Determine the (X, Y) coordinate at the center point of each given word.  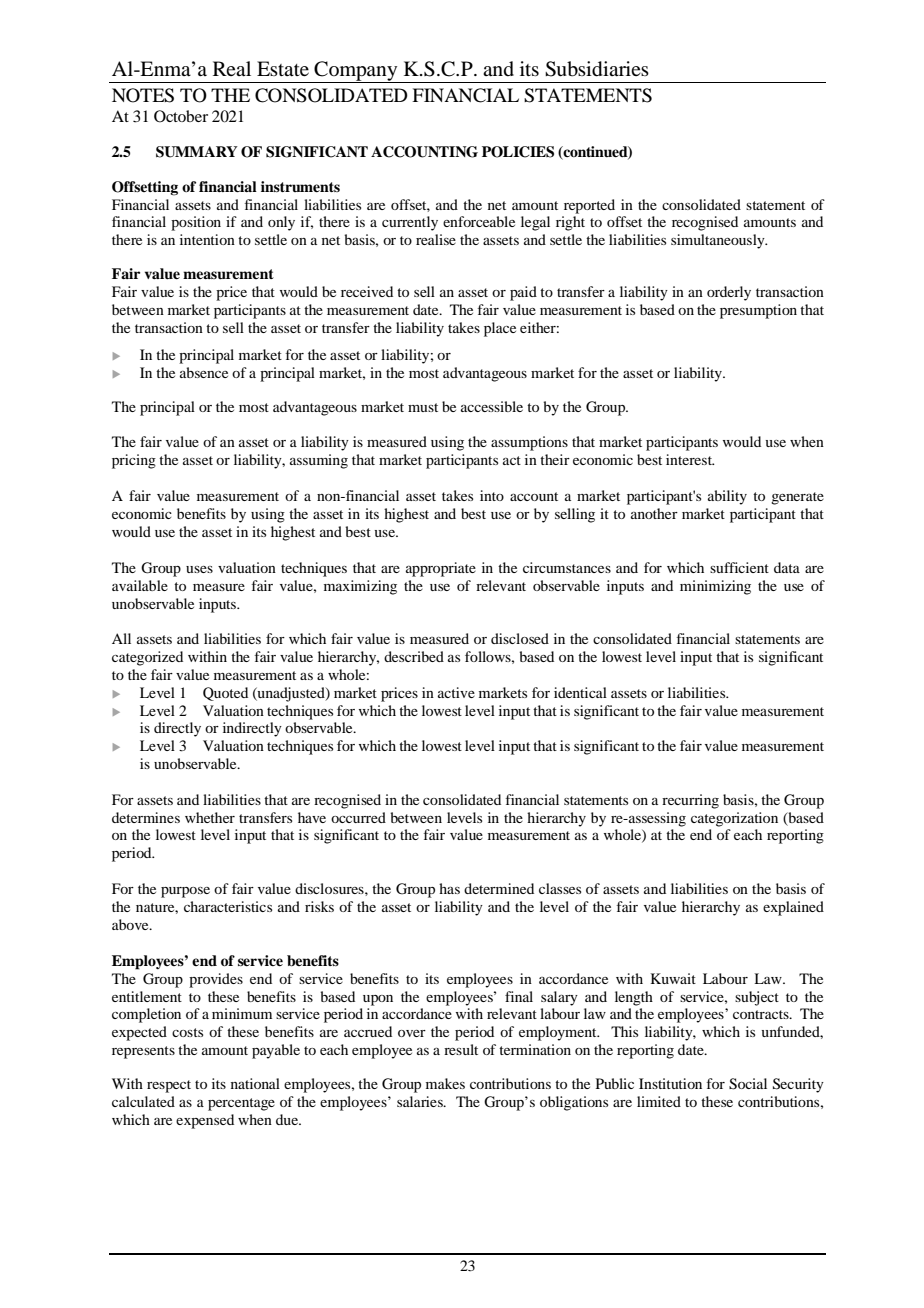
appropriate (441, 569)
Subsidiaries (597, 69)
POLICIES (518, 152)
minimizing (715, 587)
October (181, 116)
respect (169, 1086)
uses (199, 569)
